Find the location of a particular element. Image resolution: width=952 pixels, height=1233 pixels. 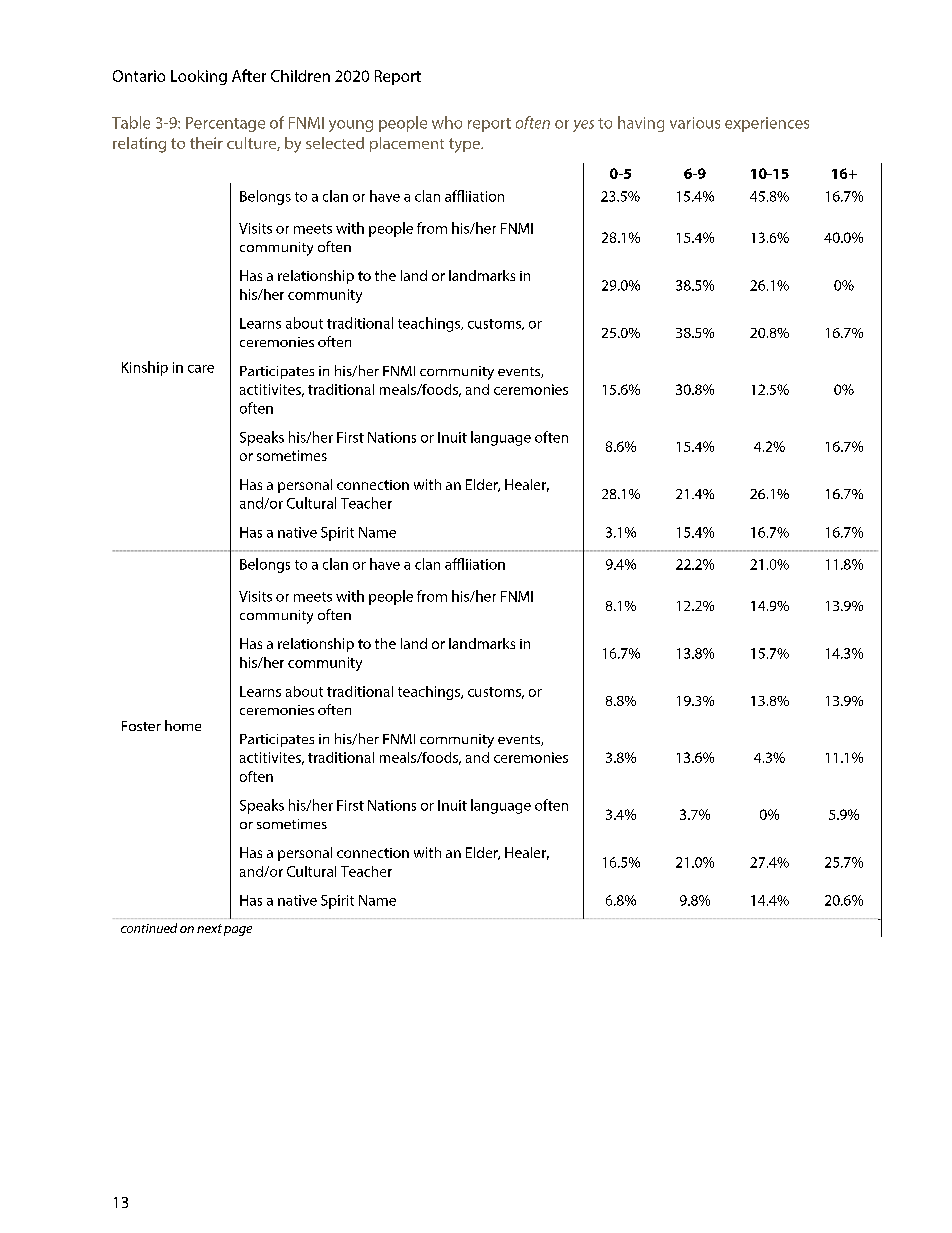

care is located at coordinates (201, 369).
